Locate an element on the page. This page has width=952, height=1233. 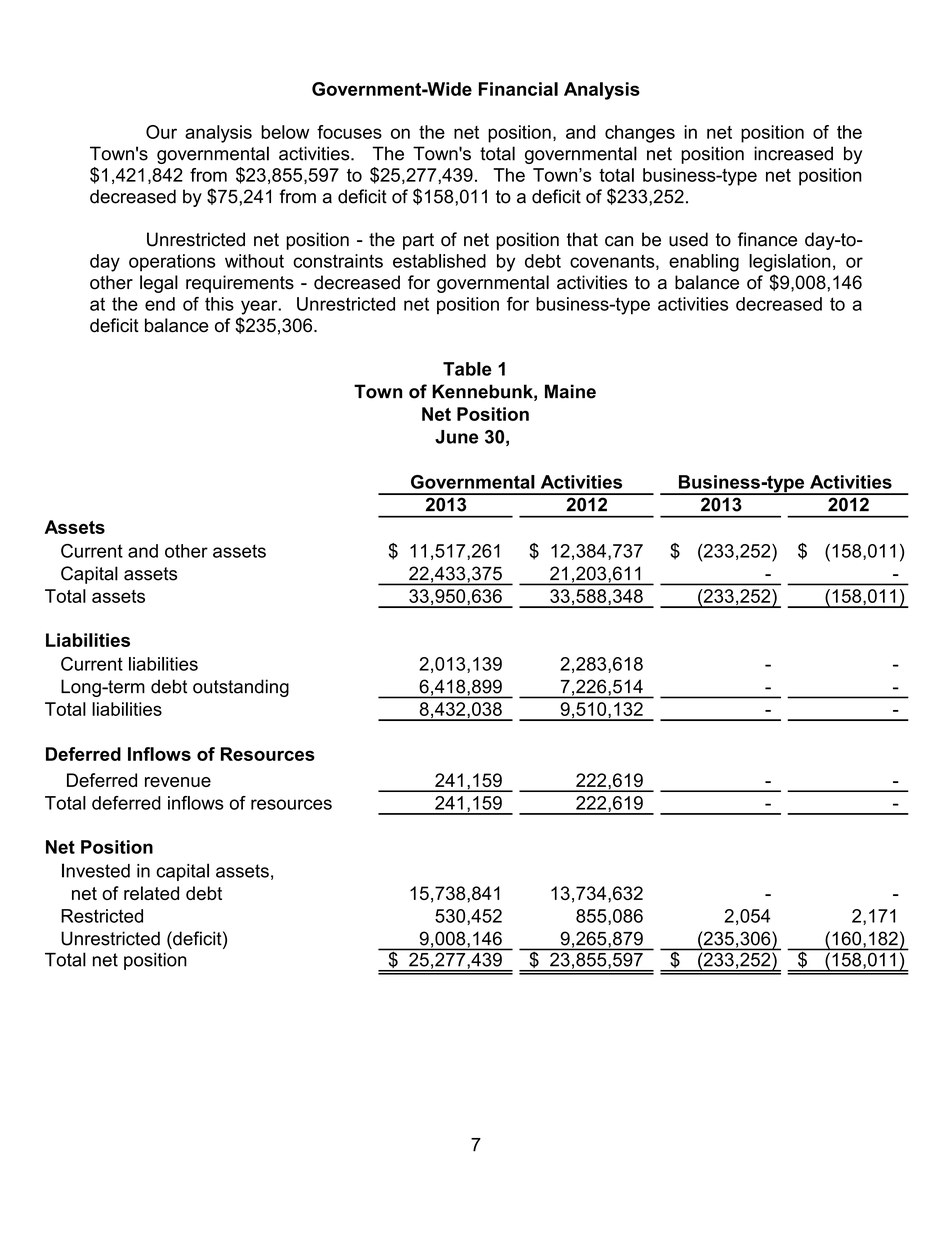
Maine is located at coordinates (570, 391).
